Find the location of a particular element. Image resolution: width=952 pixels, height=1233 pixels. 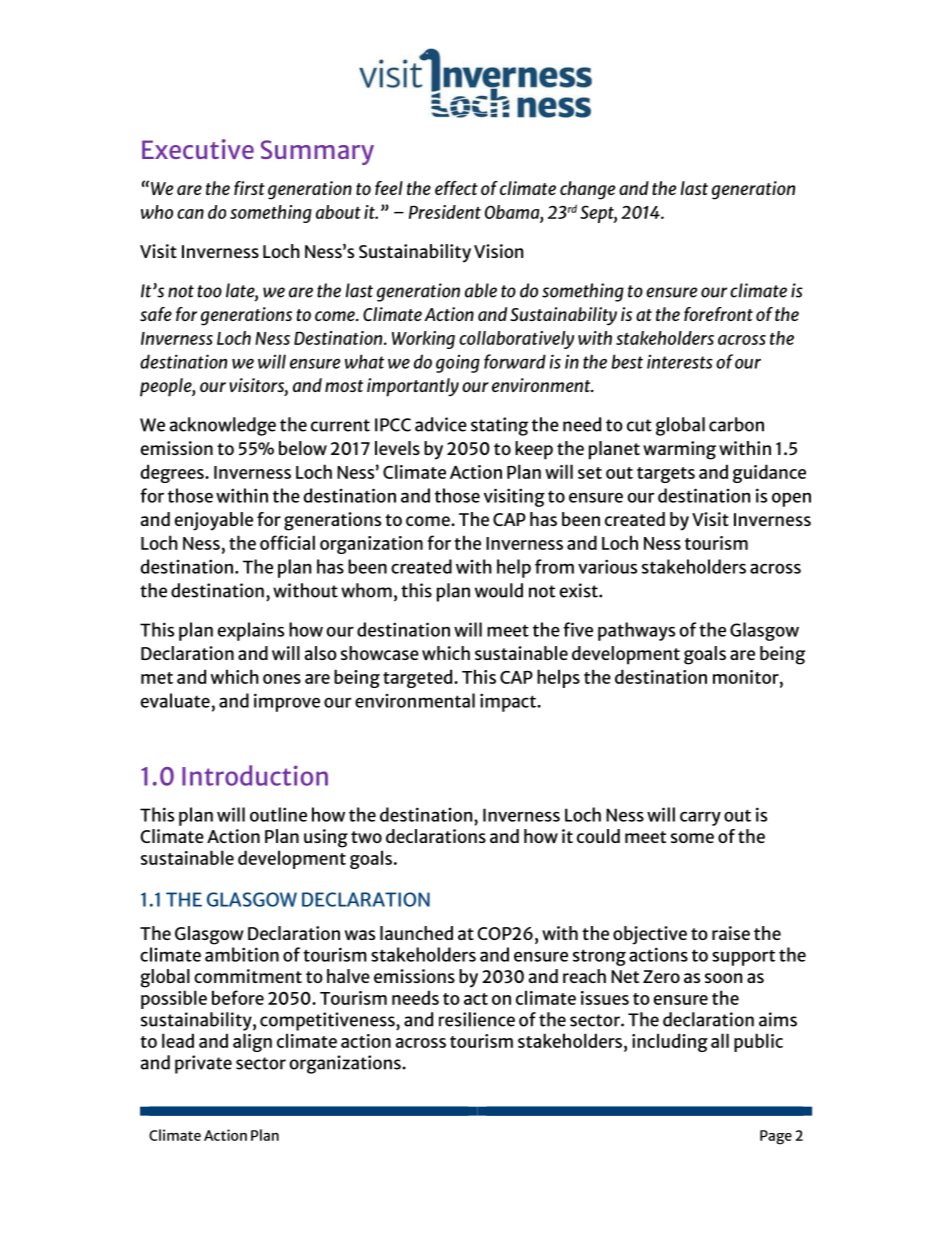

private is located at coordinates (203, 1064).
